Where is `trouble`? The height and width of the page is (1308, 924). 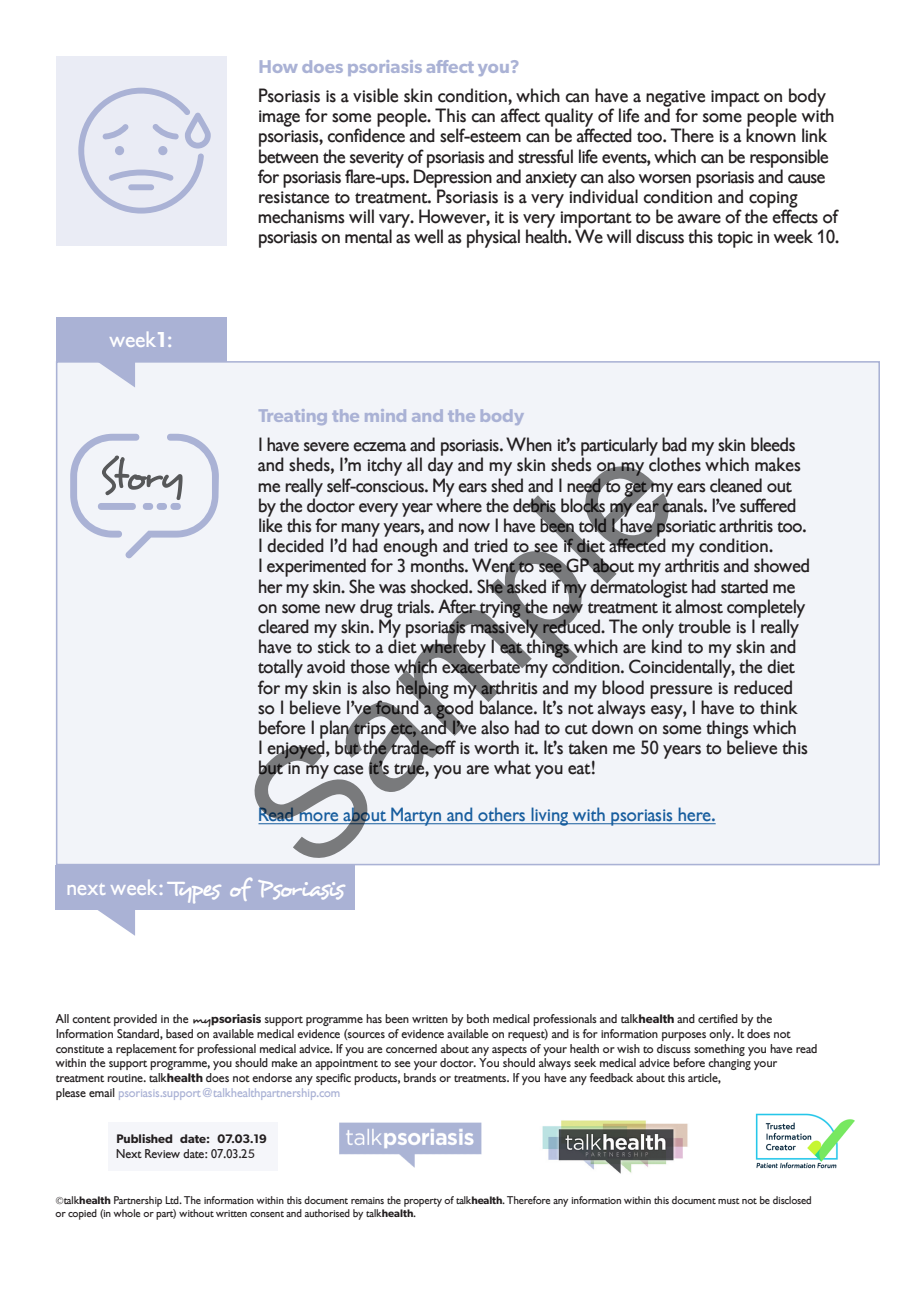
trouble is located at coordinates (704, 626).
